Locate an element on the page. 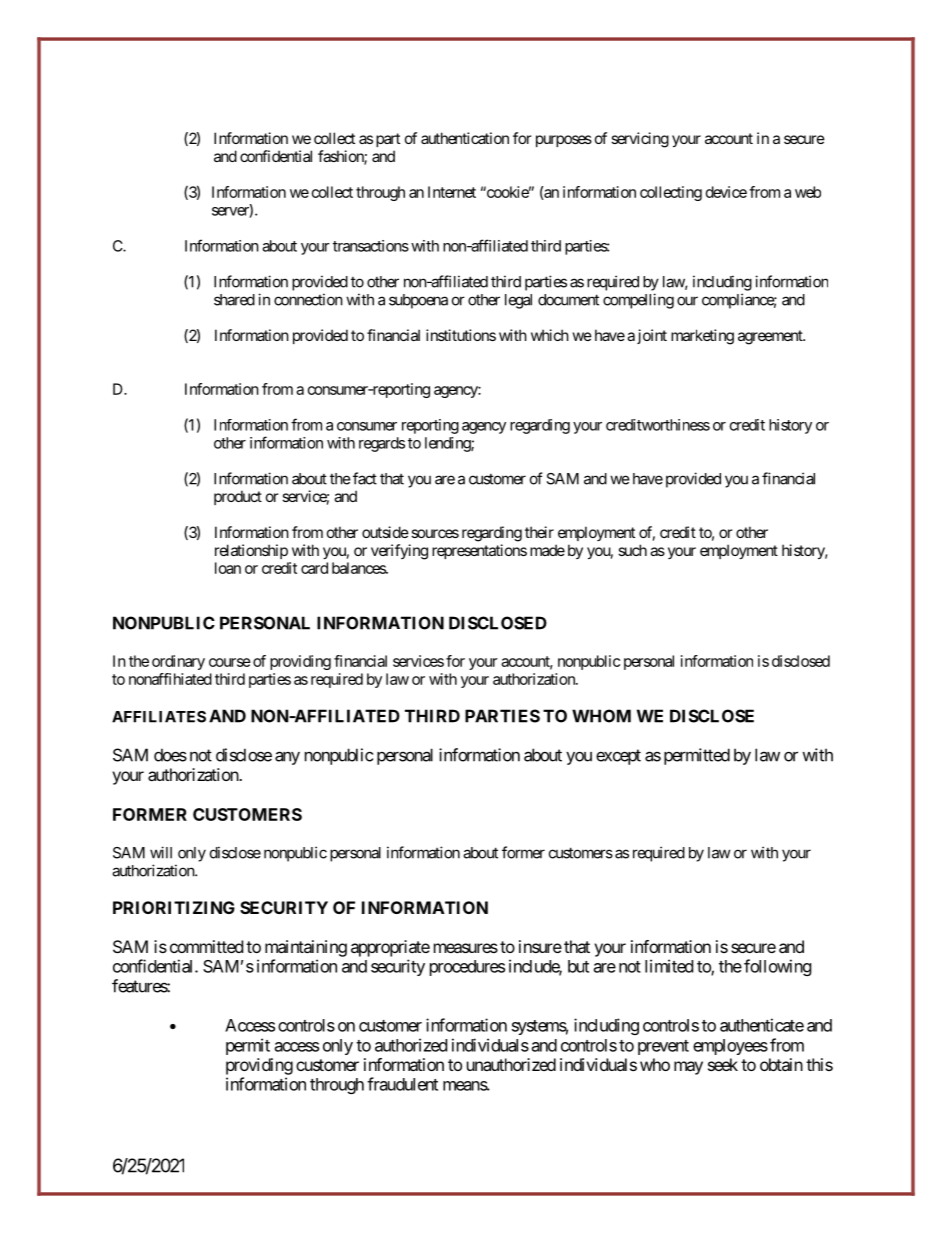 This page has width=952, height=1233. authentication is located at coordinates (465, 138).
